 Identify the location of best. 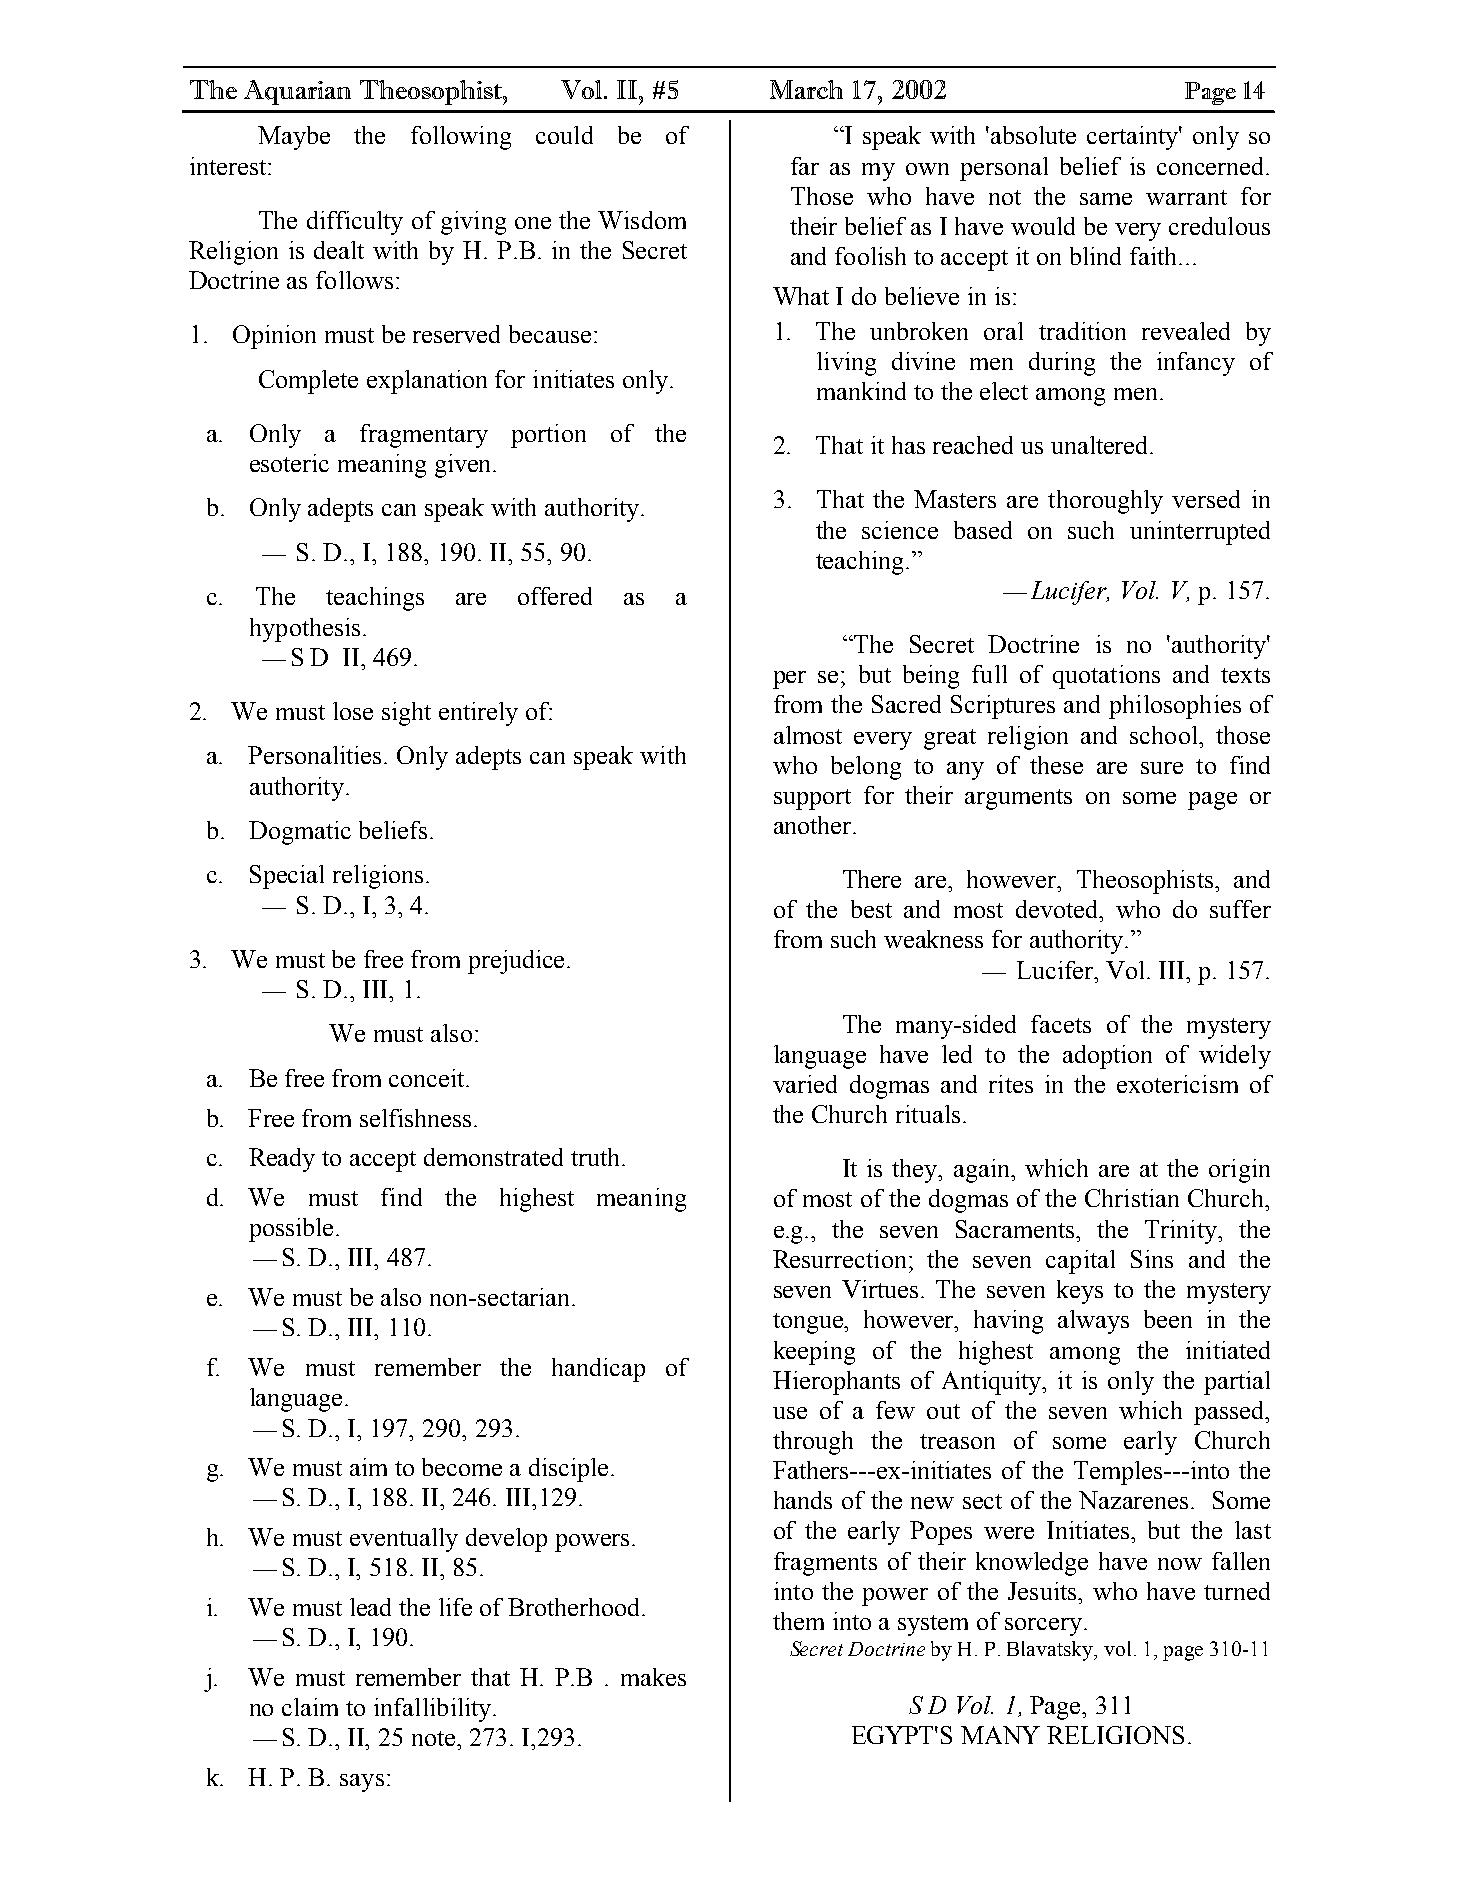
(871, 909).
